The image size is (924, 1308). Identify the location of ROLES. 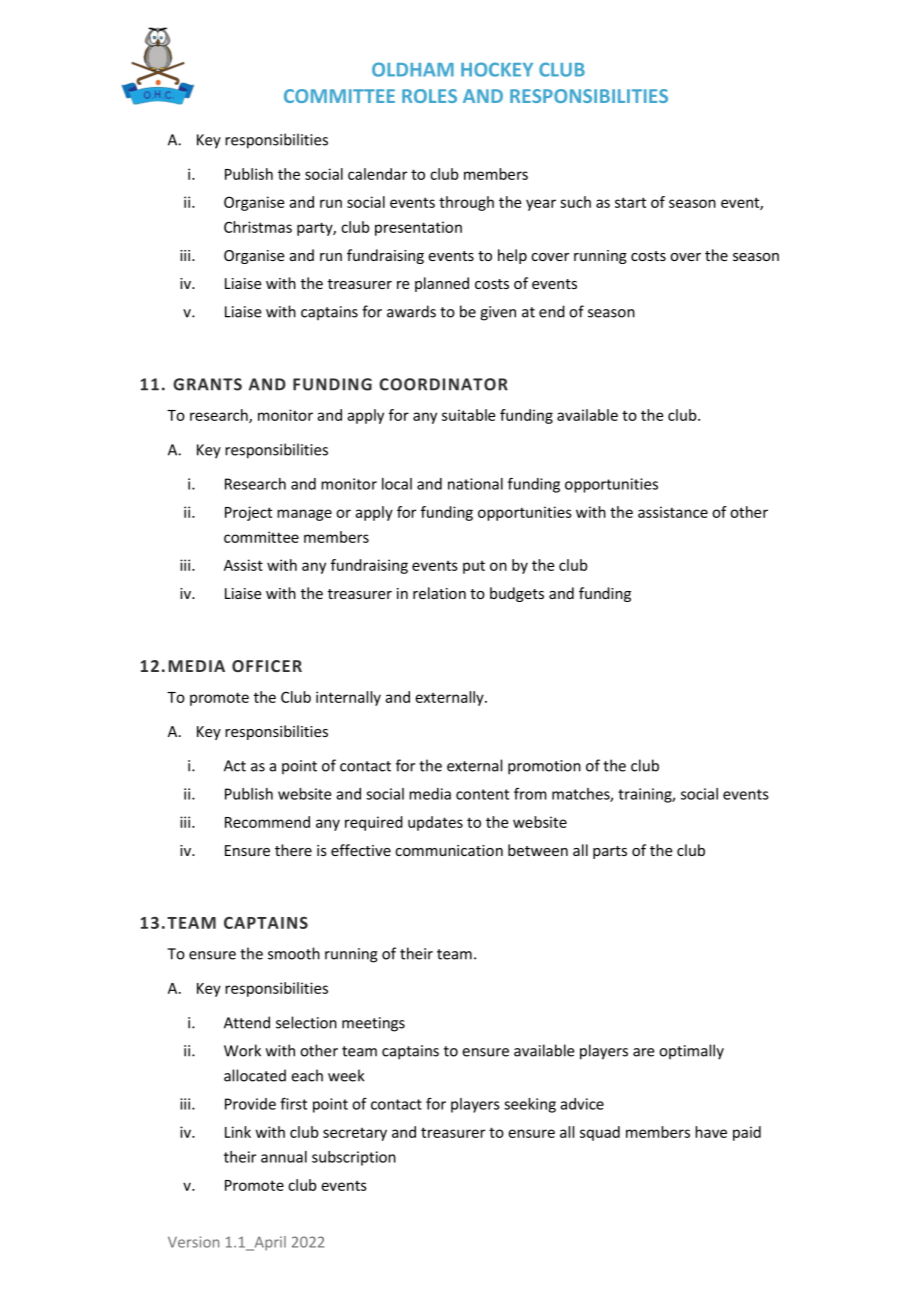
(429, 96).
